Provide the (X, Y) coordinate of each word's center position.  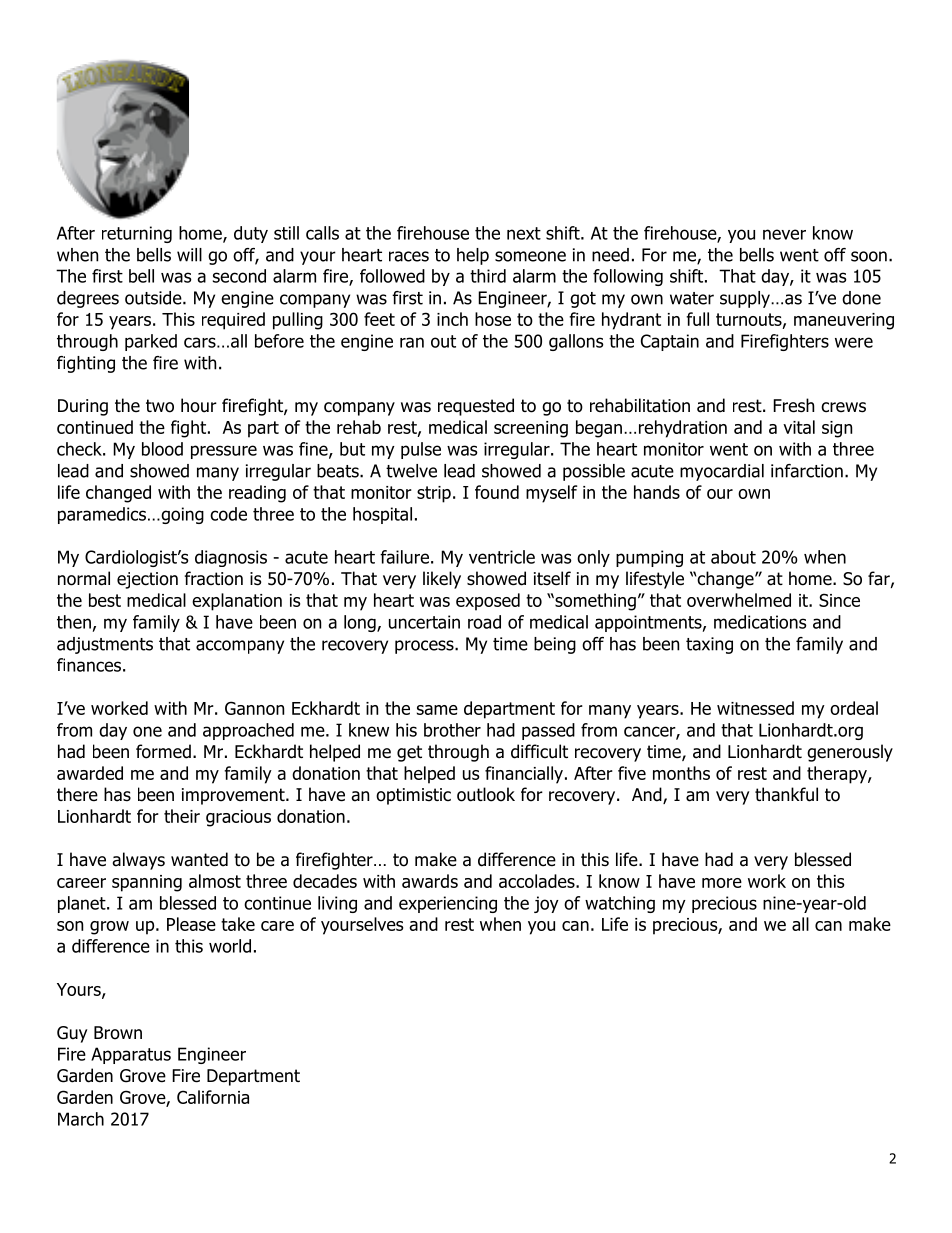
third (488, 276)
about (733, 557)
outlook (486, 794)
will (189, 255)
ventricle (502, 557)
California (213, 1097)
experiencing (448, 904)
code (228, 514)
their (182, 816)
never (784, 234)
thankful (786, 794)
